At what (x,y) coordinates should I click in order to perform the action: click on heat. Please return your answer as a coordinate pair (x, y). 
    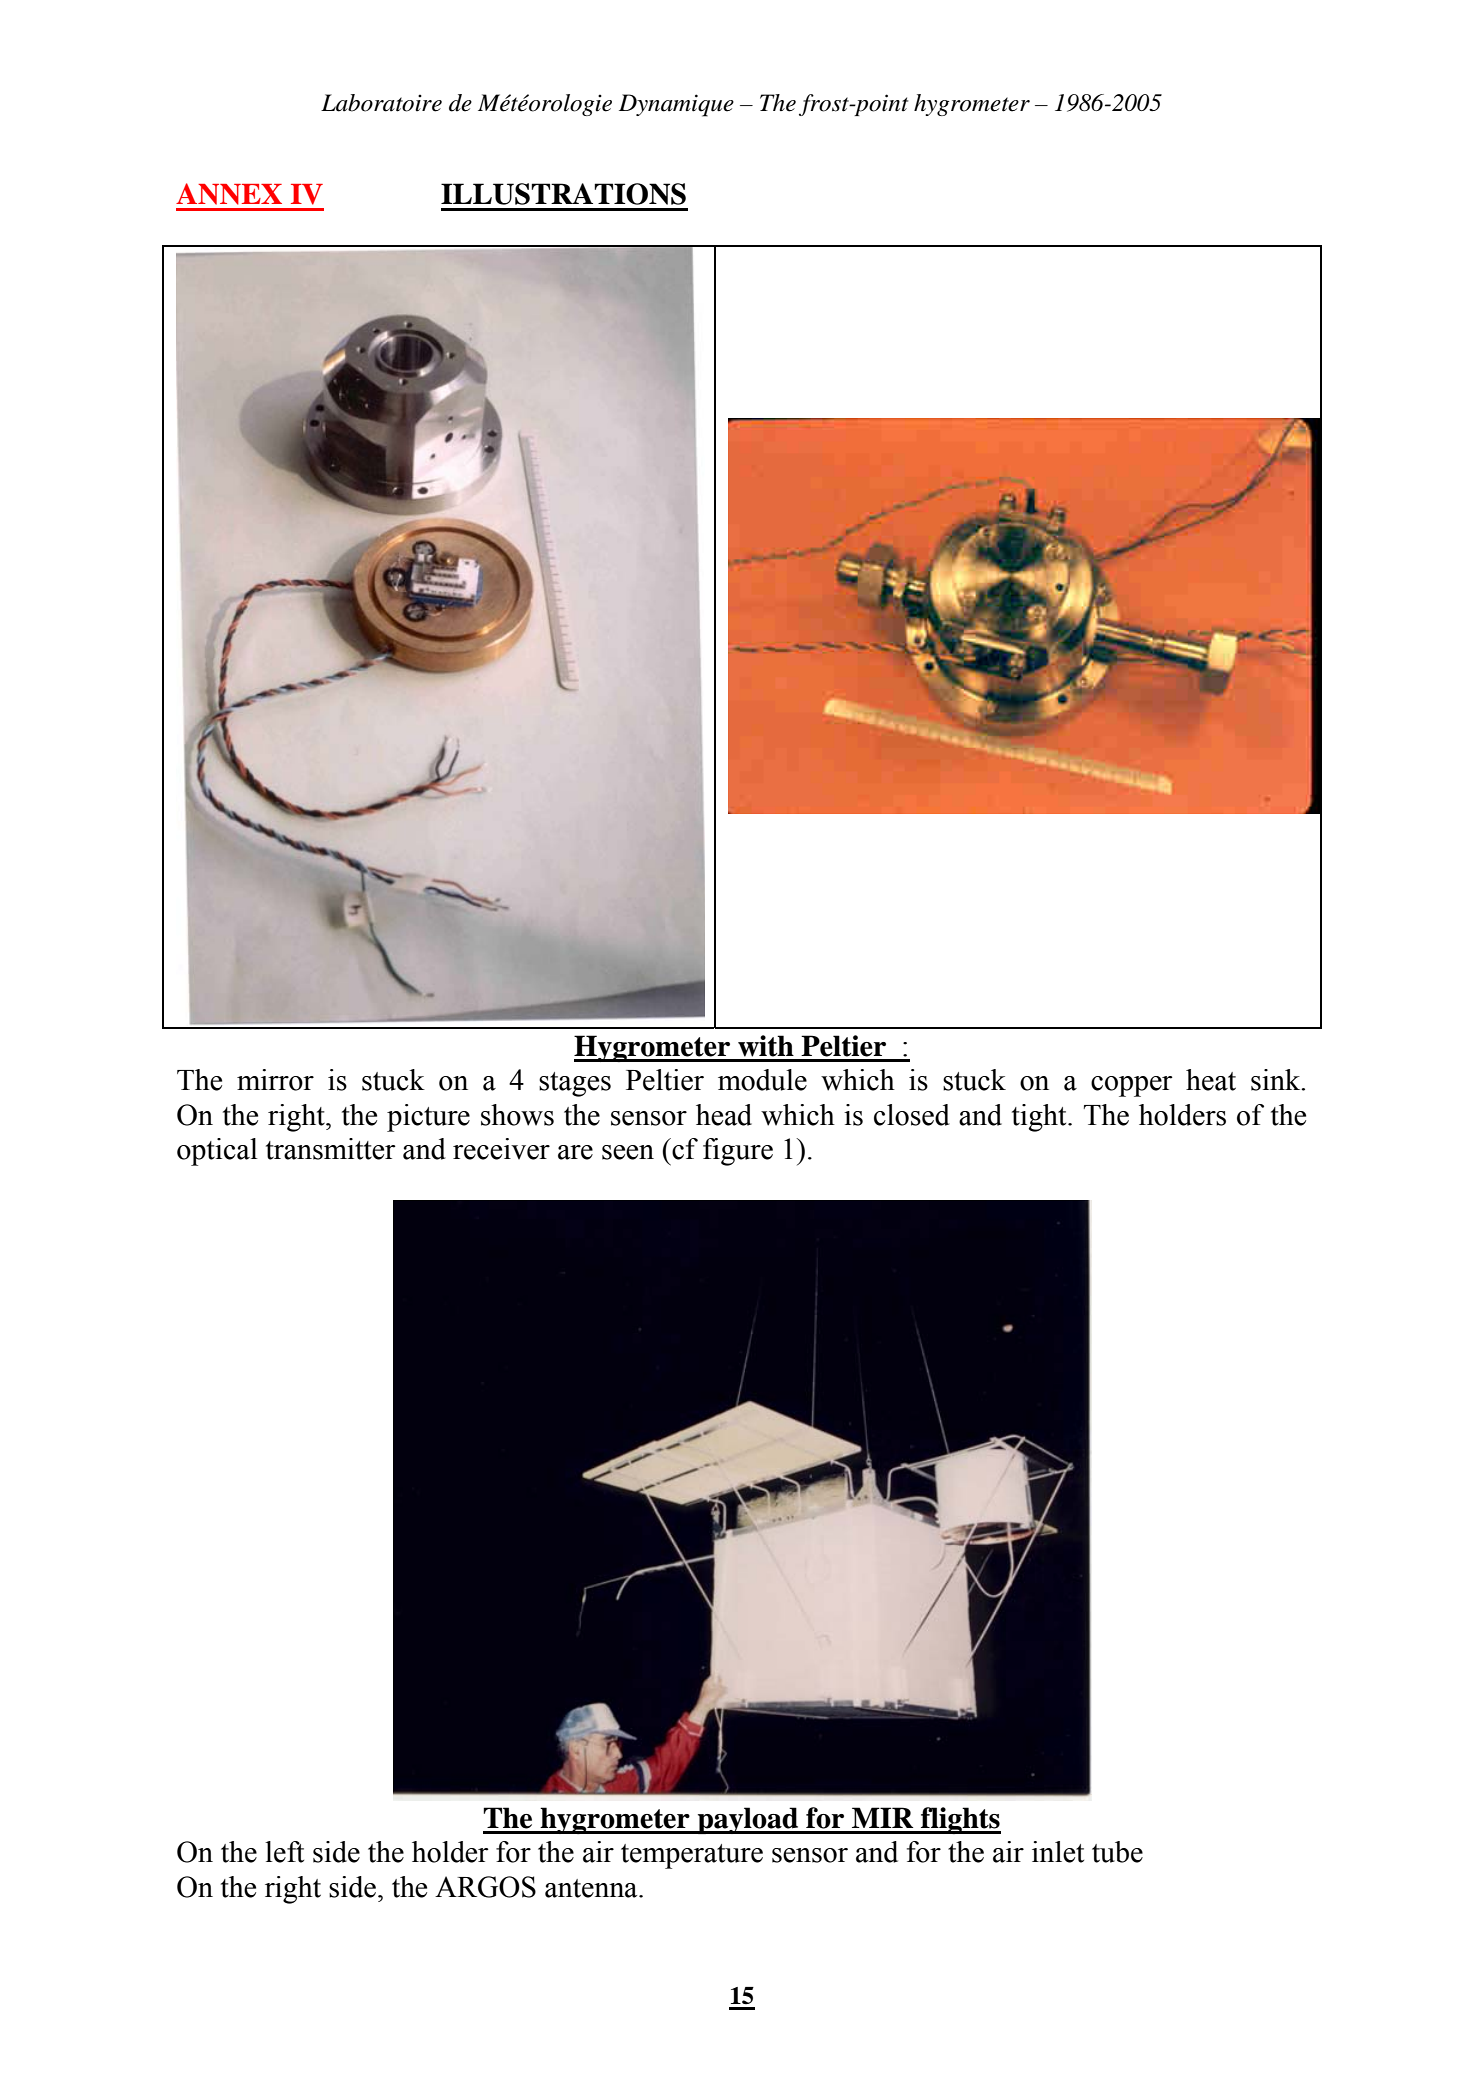
    Looking at the image, I should click on (1211, 1080).
